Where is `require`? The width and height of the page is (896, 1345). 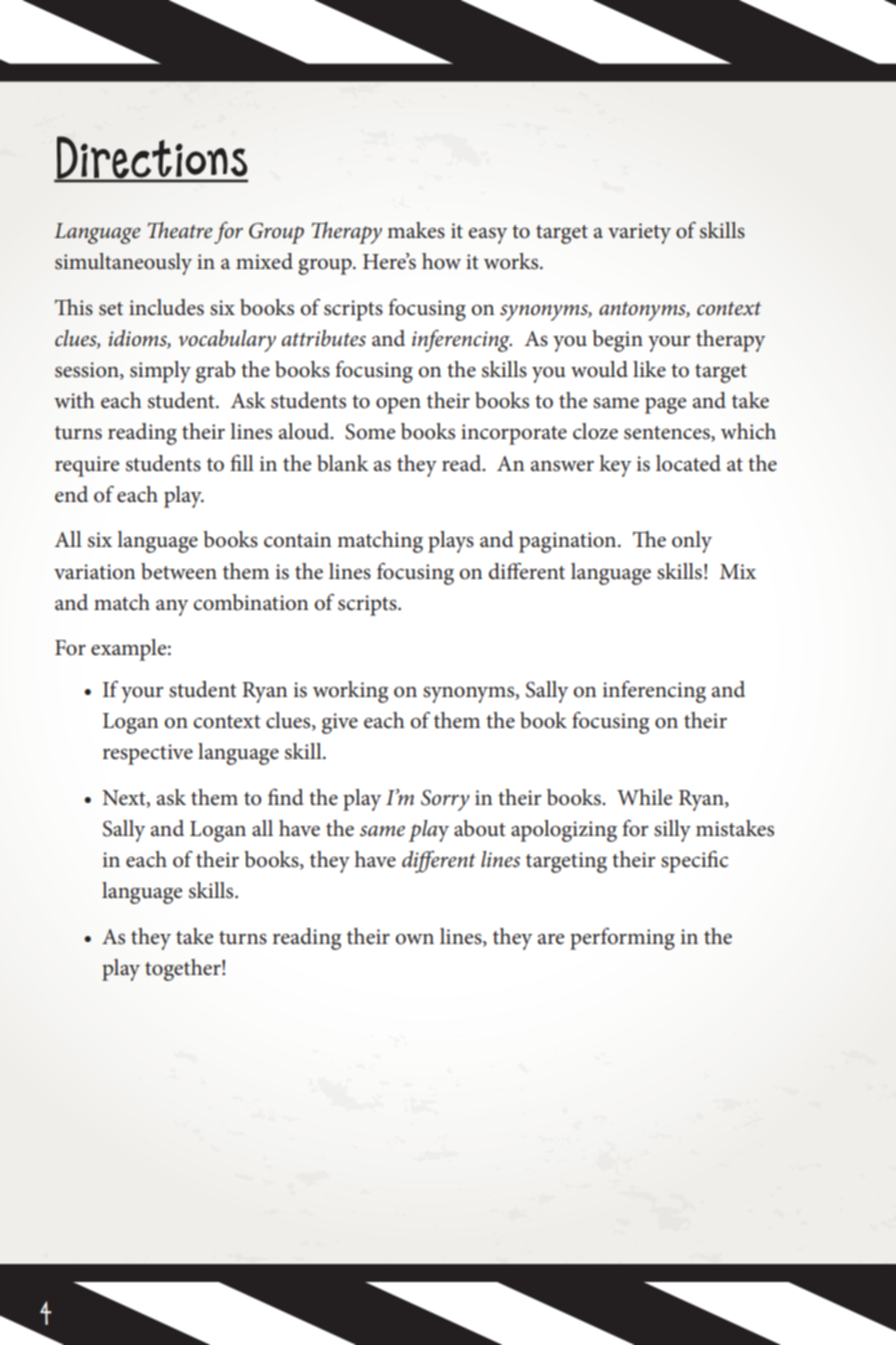
require is located at coordinates (87, 466).
